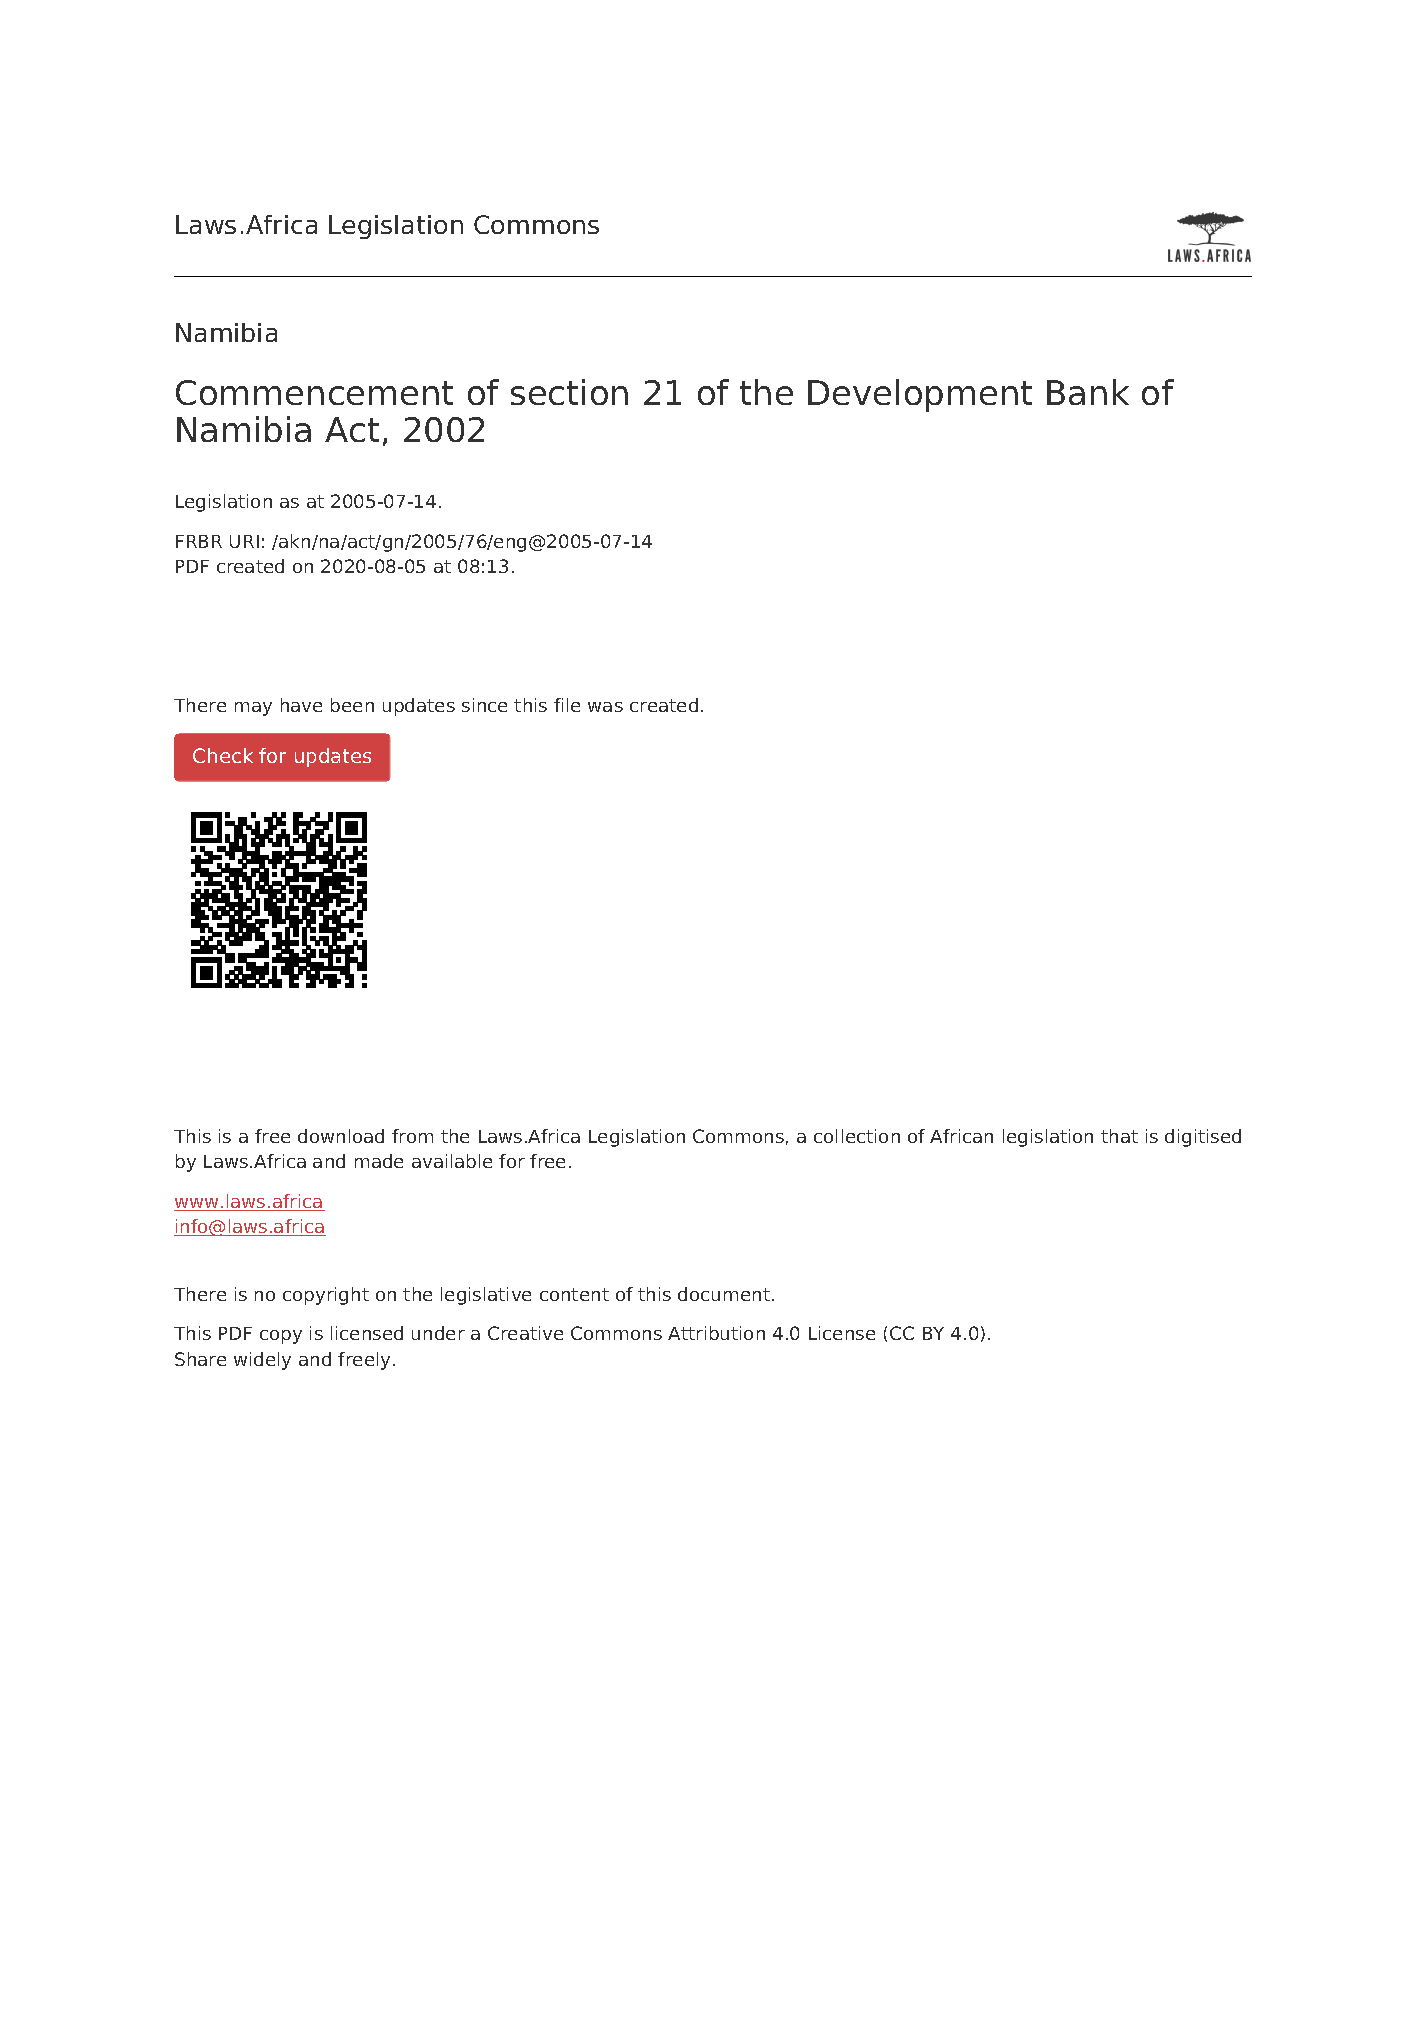 This page has height=2020, width=1427. What do you see at coordinates (857, 1136) in the page?
I see `collection` at bounding box center [857, 1136].
